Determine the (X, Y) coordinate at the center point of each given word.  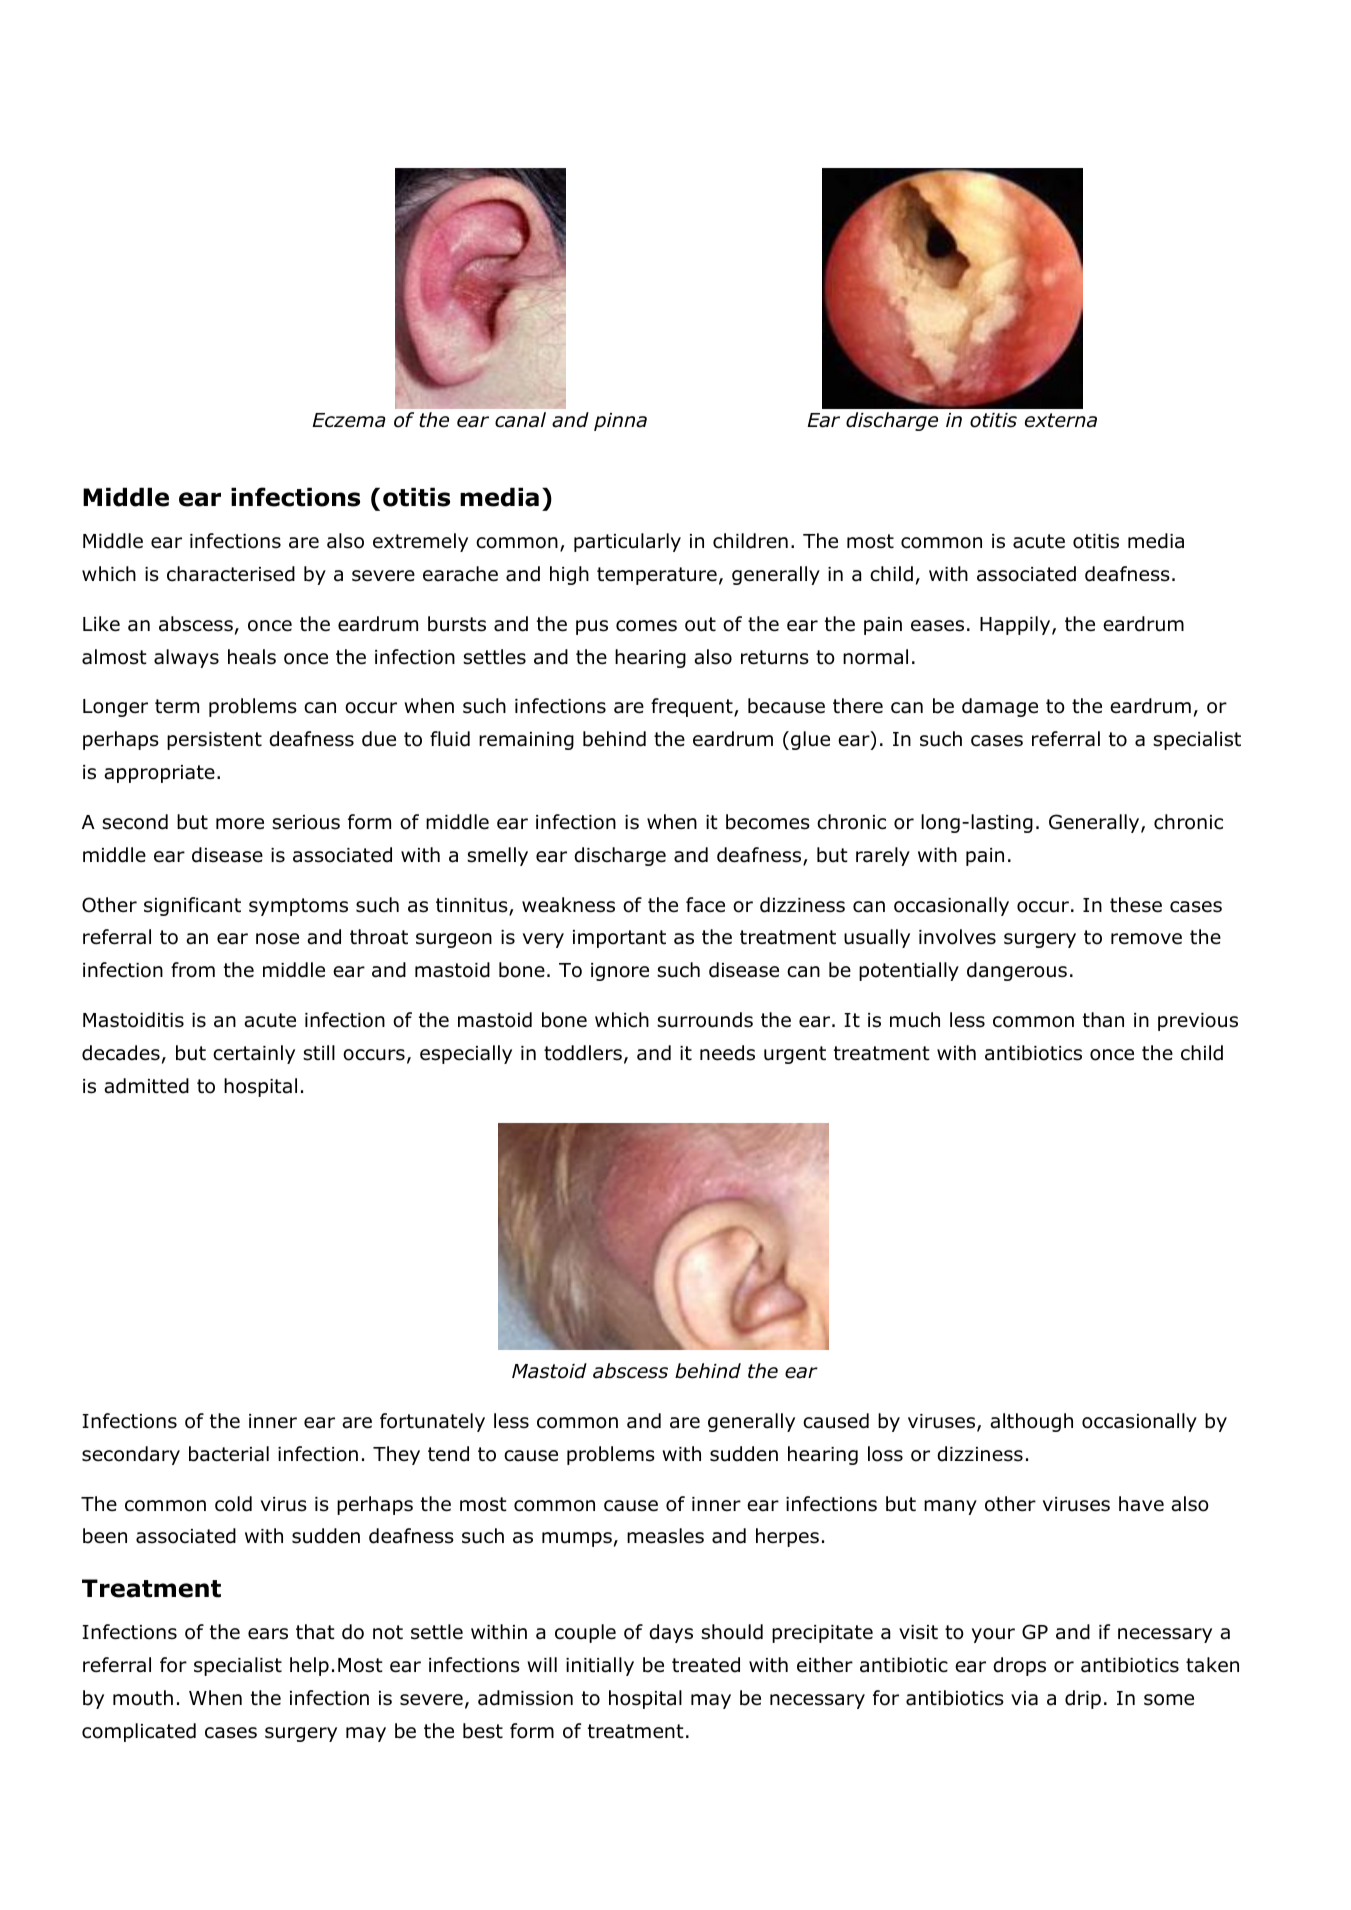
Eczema (349, 420)
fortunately (432, 1422)
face (705, 905)
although (1031, 1422)
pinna (620, 422)
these (1136, 905)
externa (1061, 420)
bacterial (229, 1454)
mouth (143, 1698)
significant (192, 906)
